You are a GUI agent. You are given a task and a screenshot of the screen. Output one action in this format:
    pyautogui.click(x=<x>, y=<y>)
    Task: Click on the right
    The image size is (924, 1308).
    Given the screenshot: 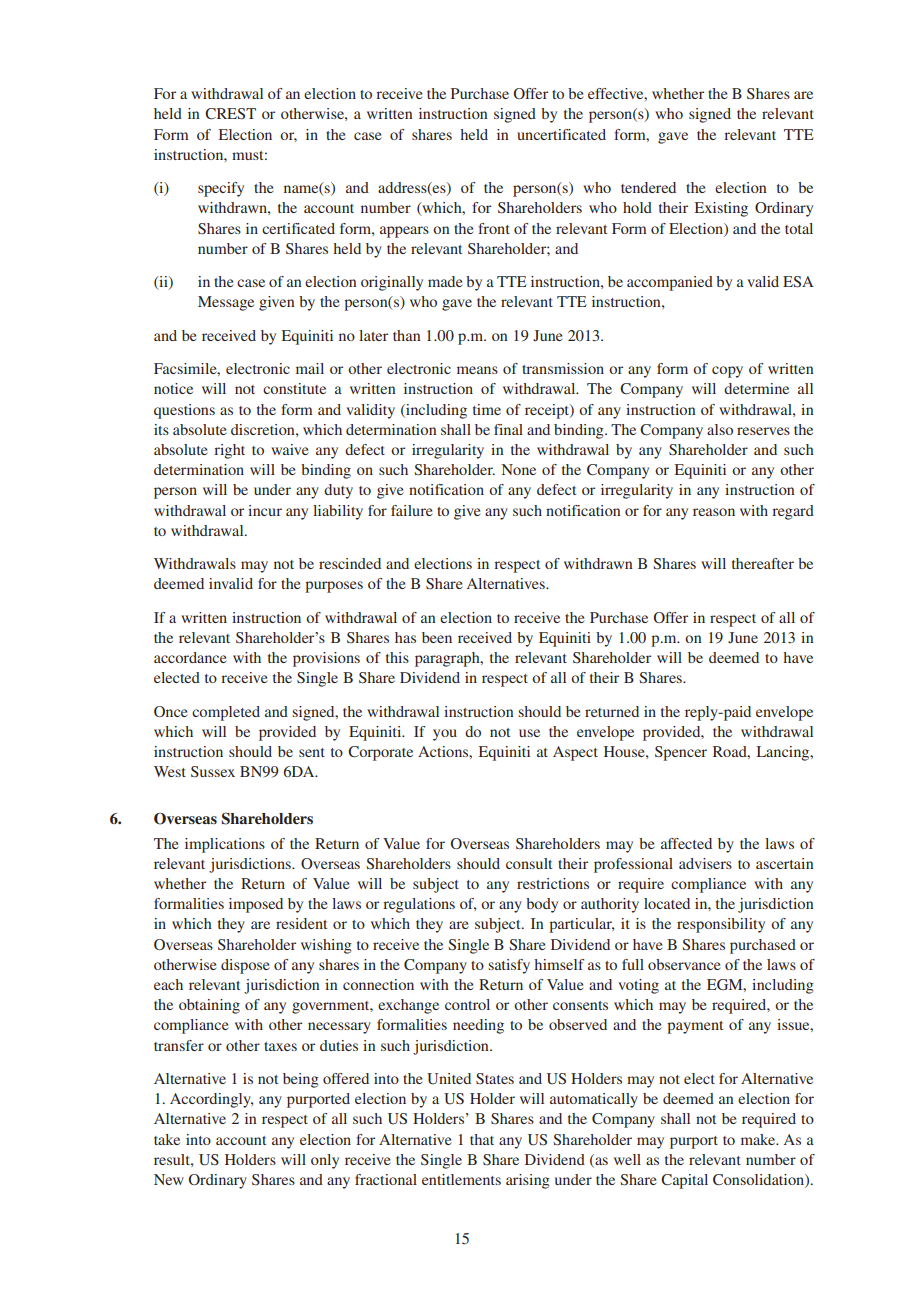 What is the action you would take?
    pyautogui.click(x=229, y=451)
